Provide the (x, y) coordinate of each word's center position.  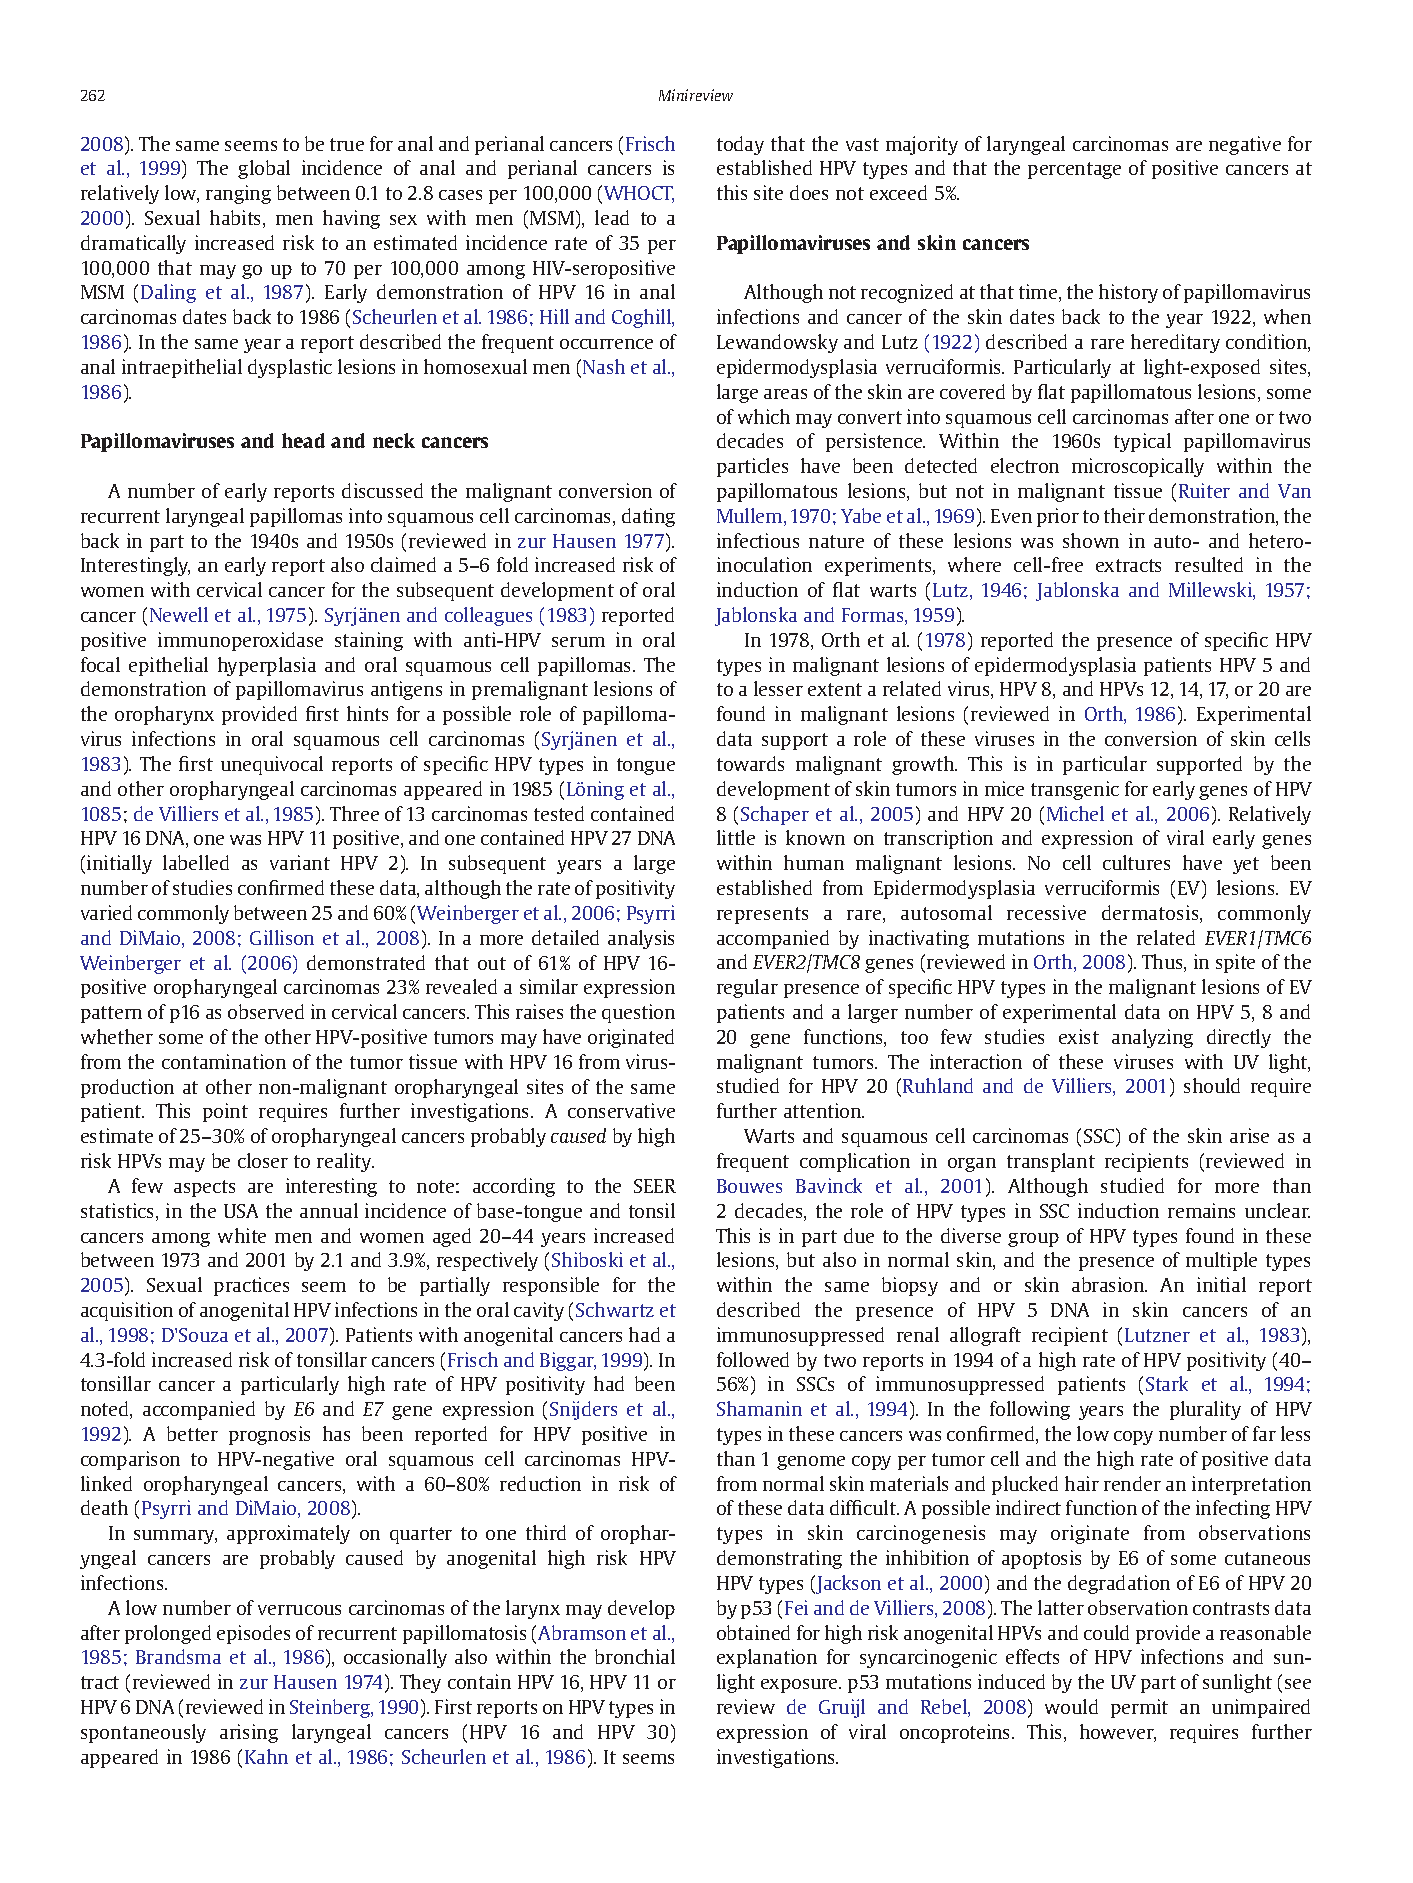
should (1212, 1085)
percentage (1074, 170)
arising (249, 1733)
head (303, 440)
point (225, 1112)
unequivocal (272, 765)
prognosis (269, 1435)
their (1124, 515)
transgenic (1075, 790)
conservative (621, 1110)
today (740, 145)
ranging (238, 194)
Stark (1167, 1383)
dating (648, 517)
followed (753, 1359)
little (736, 837)
